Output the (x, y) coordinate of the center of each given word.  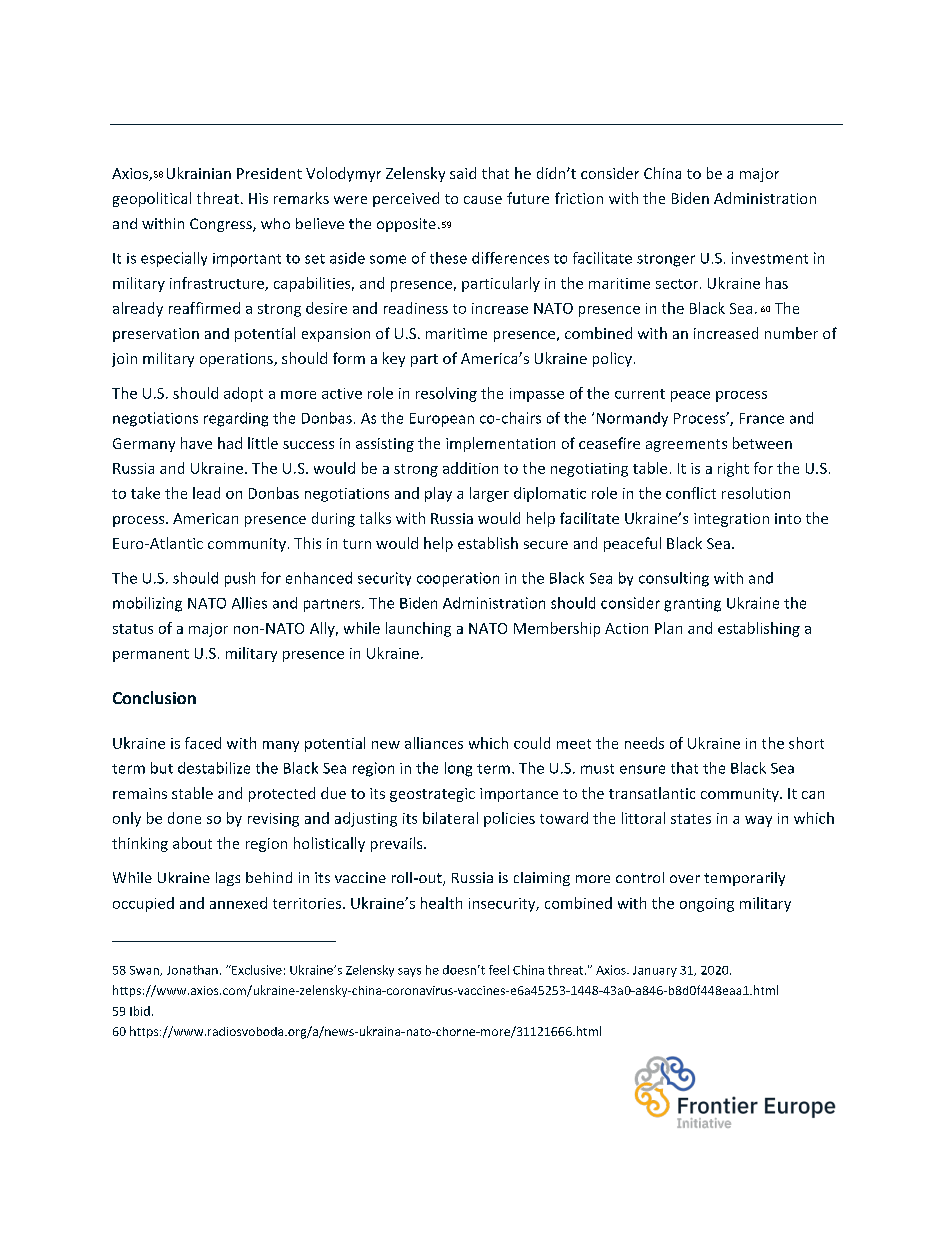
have (196, 443)
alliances (434, 743)
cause (483, 200)
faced (203, 743)
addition (470, 468)
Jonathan (192, 970)
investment (770, 258)
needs (644, 743)
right (733, 469)
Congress (222, 225)
